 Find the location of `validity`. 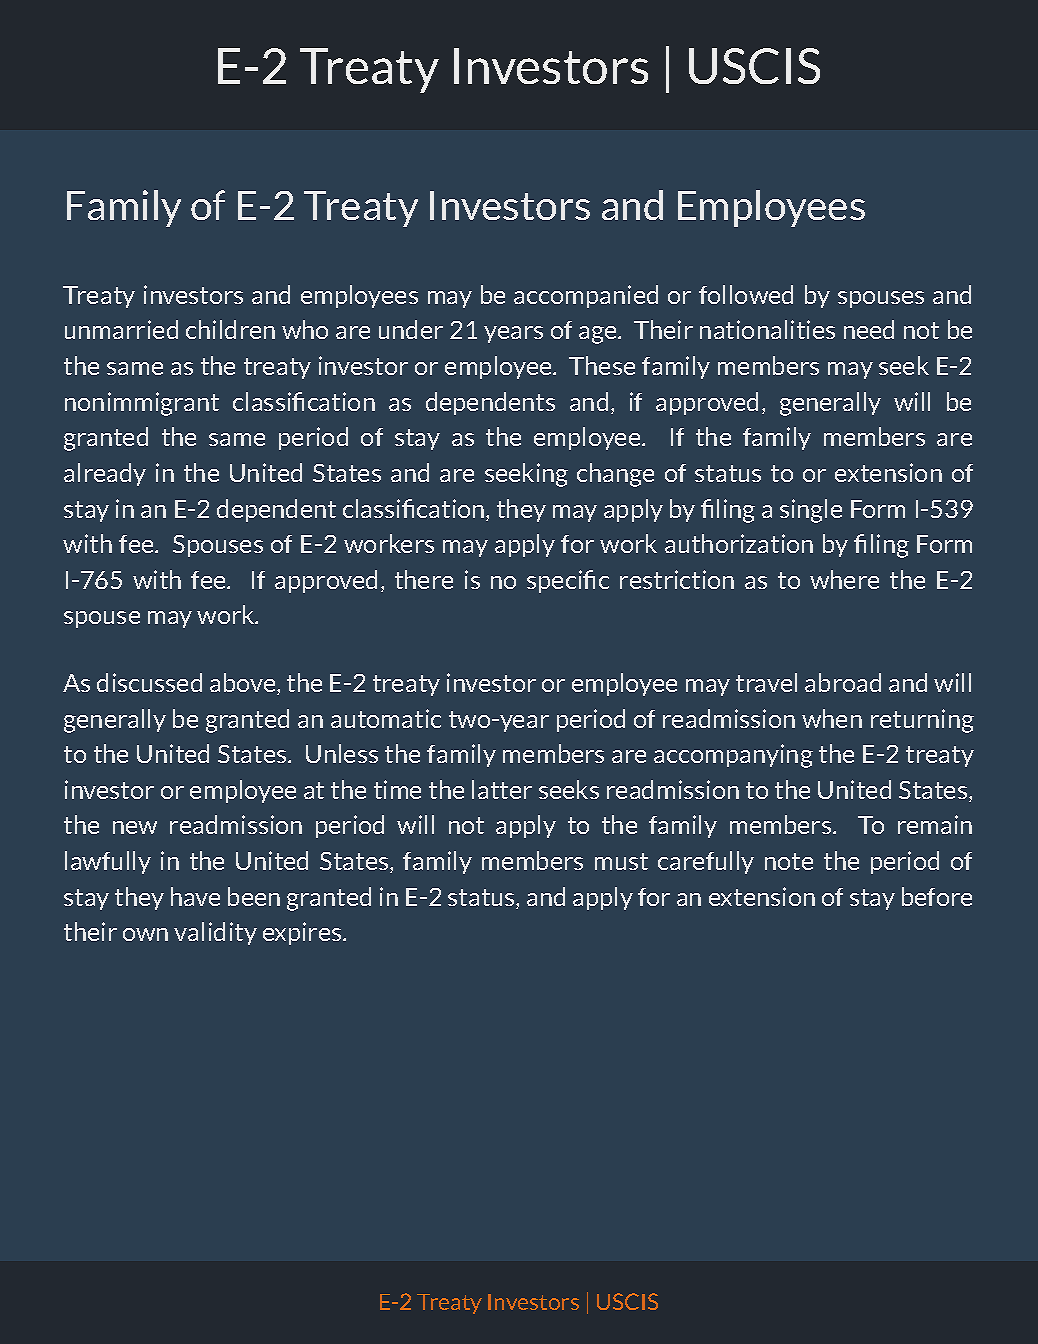

validity is located at coordinates (215, 933).
